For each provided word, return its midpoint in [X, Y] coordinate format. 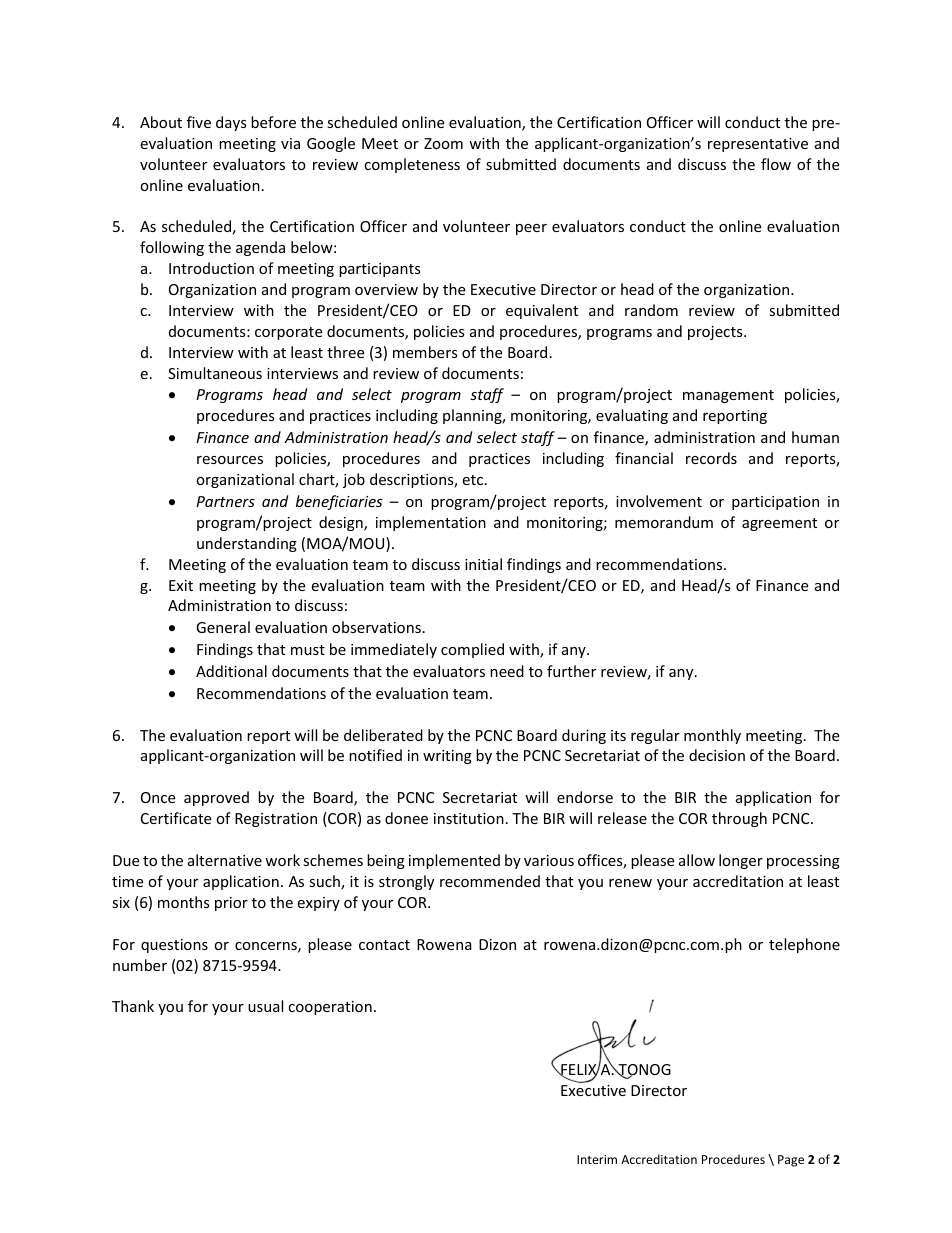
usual [265, 1006]
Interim [597, 1159]
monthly [712, 736]
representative [758, 145]
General [223, 627]
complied [472, 650]
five [199, 122]
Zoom [443, 143]
